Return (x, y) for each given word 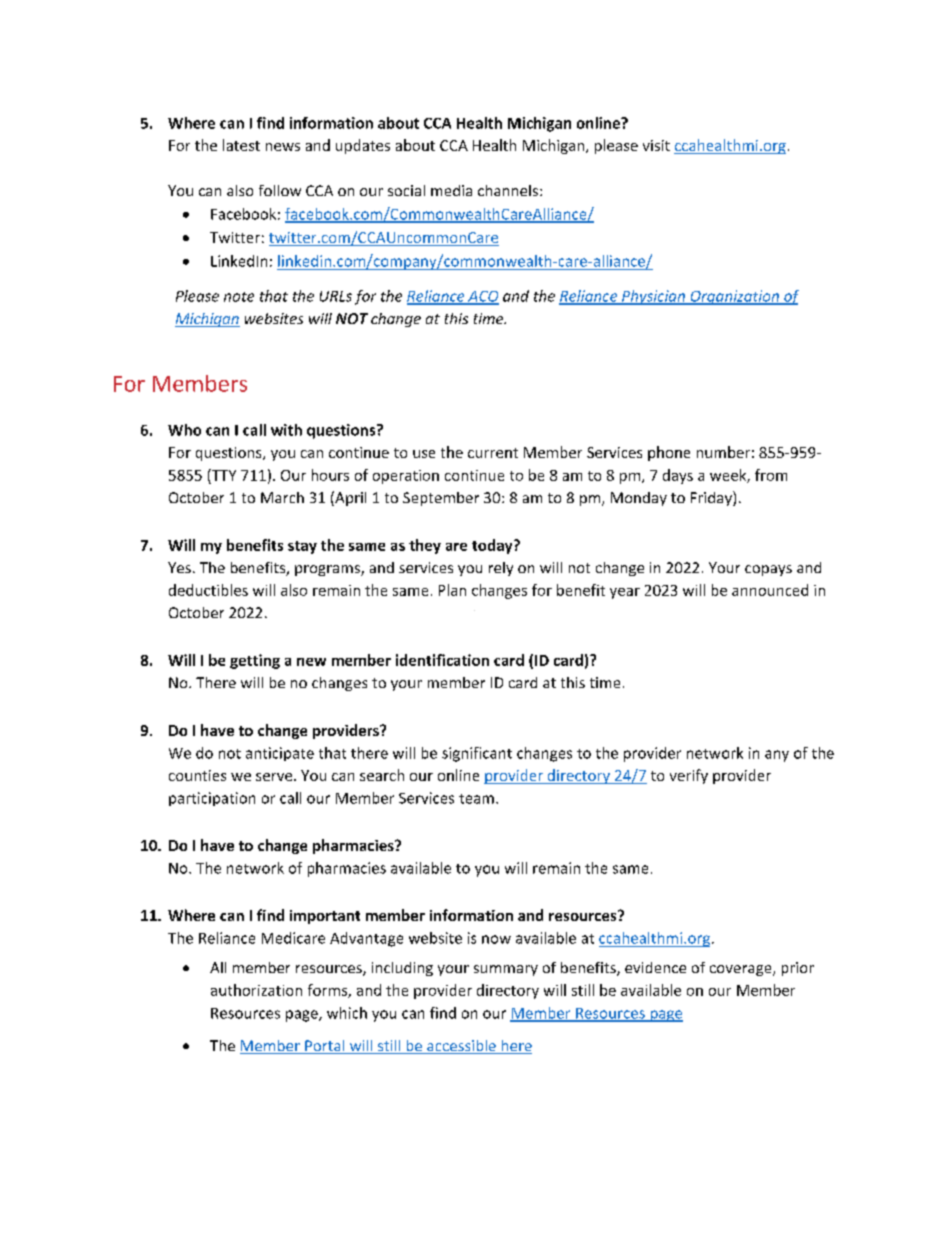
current (493, 453)
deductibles (208, 590)
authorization (256, 990)
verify (689, 776)
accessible (461, 1047)
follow (280, 190)
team (476, 799)
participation (212, 799)
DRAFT (474, 610)
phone (669, 453)
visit (656, 145)
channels (508, 190)
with (286, 430)
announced (770, 590)
